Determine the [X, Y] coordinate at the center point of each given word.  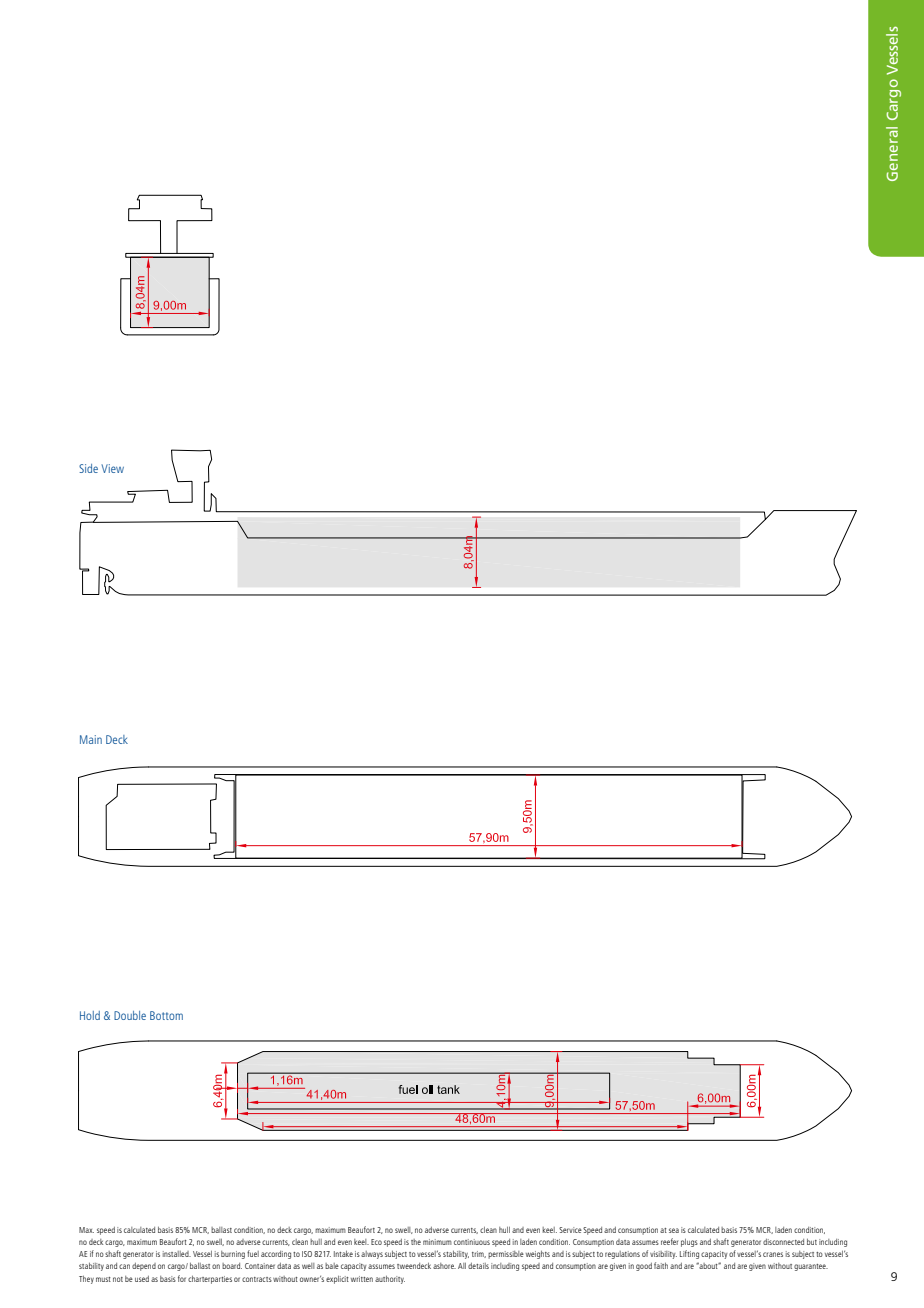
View [112, 468]
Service [570, 1230]
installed [177, 1254]
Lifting [689, 1254]
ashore [444, 1266]
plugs [689, 1243]
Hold [90, 1015]
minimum [437, 1242]
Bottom [166, 1015]
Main [91, 739]
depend [144, 1267]
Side [88, 468]
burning [233, 1255]
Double [130, 1015]
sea [674, 1230]
